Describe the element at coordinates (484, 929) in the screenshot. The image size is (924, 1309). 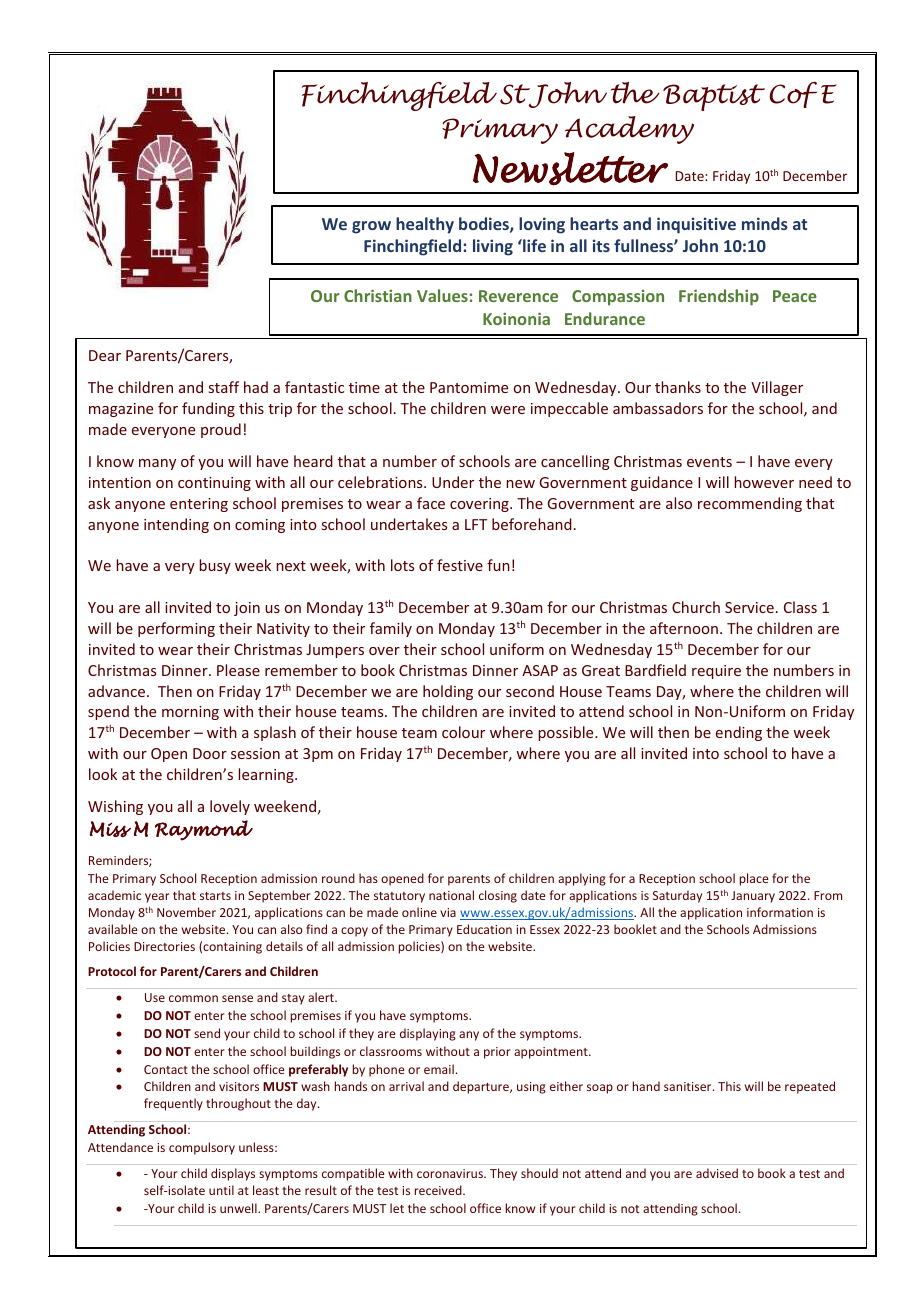
I see `Education` at that location.
